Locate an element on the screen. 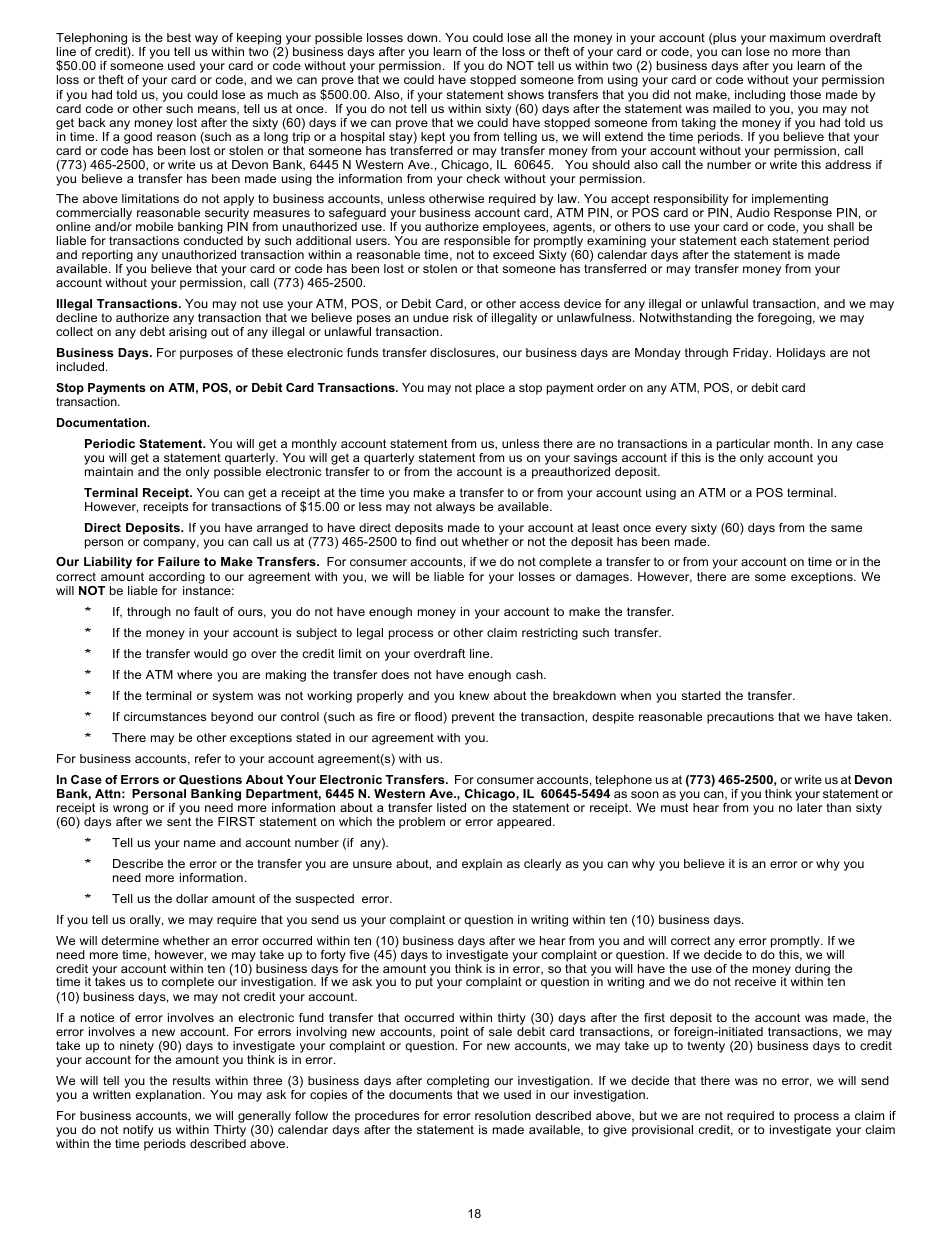 The image size is (952, 1233). including is located at coordinates (760, 96).
